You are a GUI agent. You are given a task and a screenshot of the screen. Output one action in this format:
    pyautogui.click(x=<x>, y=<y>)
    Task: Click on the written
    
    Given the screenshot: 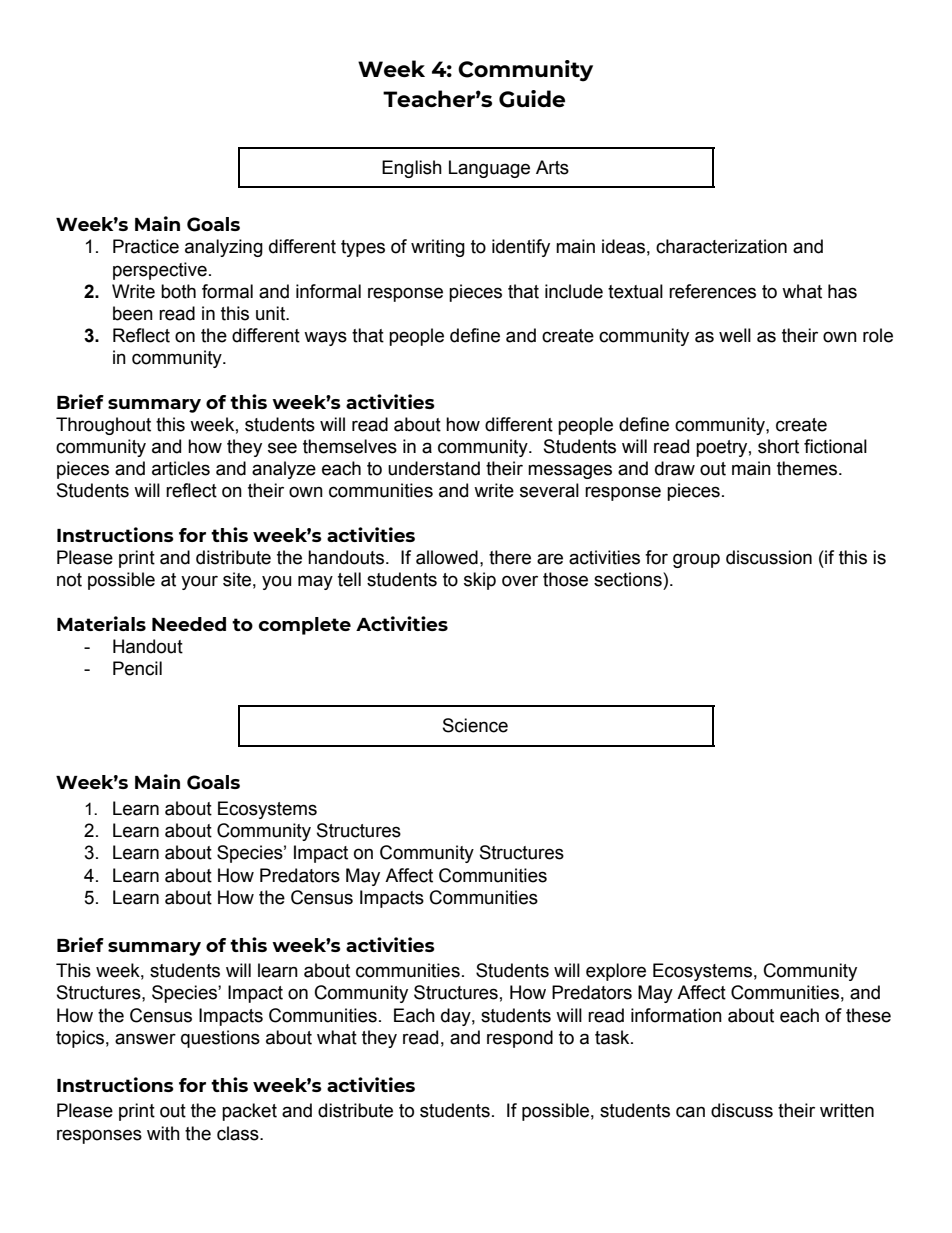 What is the action you would take?
    pyautogui.click(x=847, y=1110)
